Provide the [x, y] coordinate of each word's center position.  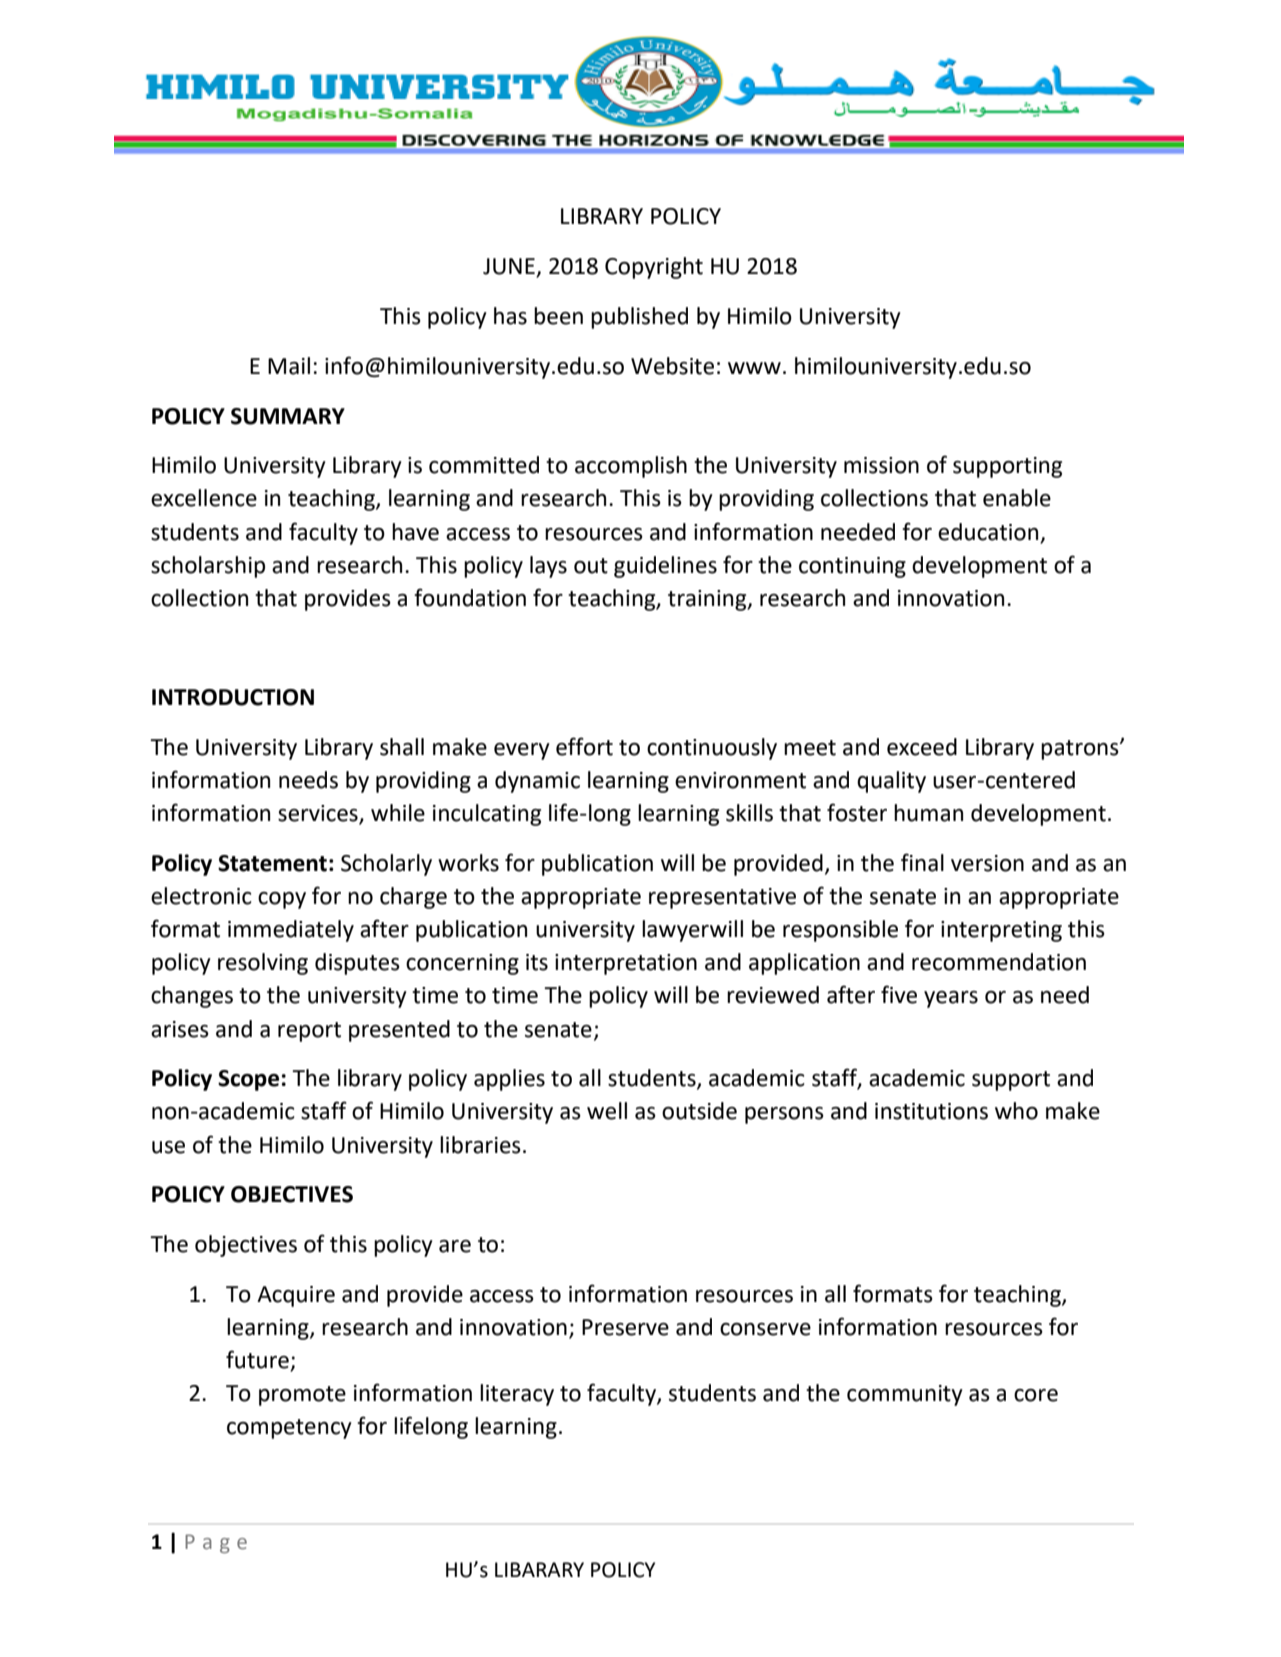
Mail [289, 366]
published [639, 318]
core [1036, 1395]
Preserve [625, 1327]
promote [302, 1396]
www [754, 368]
